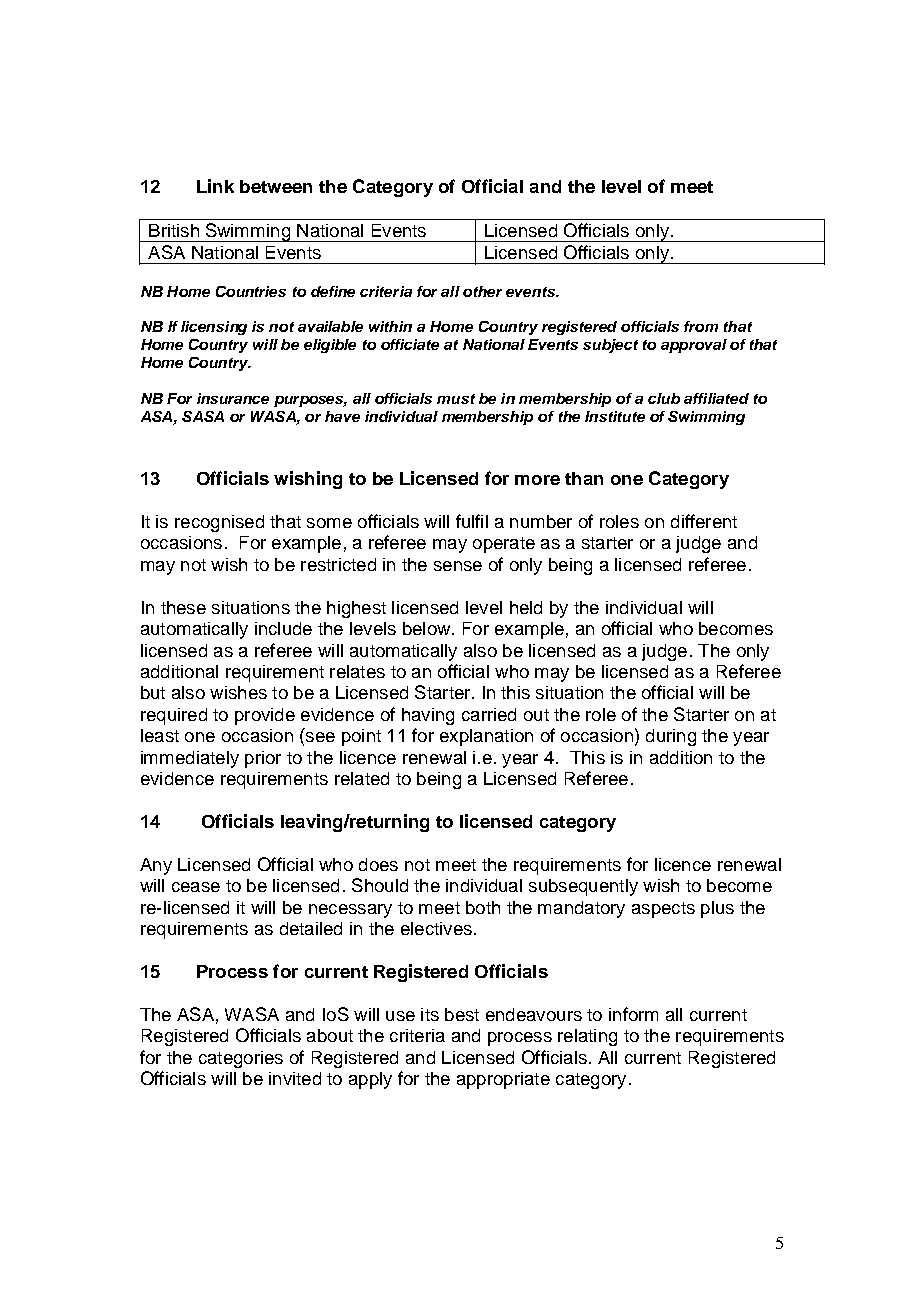 This page has width=924, height=1308. I want to click on its, so click(430, 1014).
